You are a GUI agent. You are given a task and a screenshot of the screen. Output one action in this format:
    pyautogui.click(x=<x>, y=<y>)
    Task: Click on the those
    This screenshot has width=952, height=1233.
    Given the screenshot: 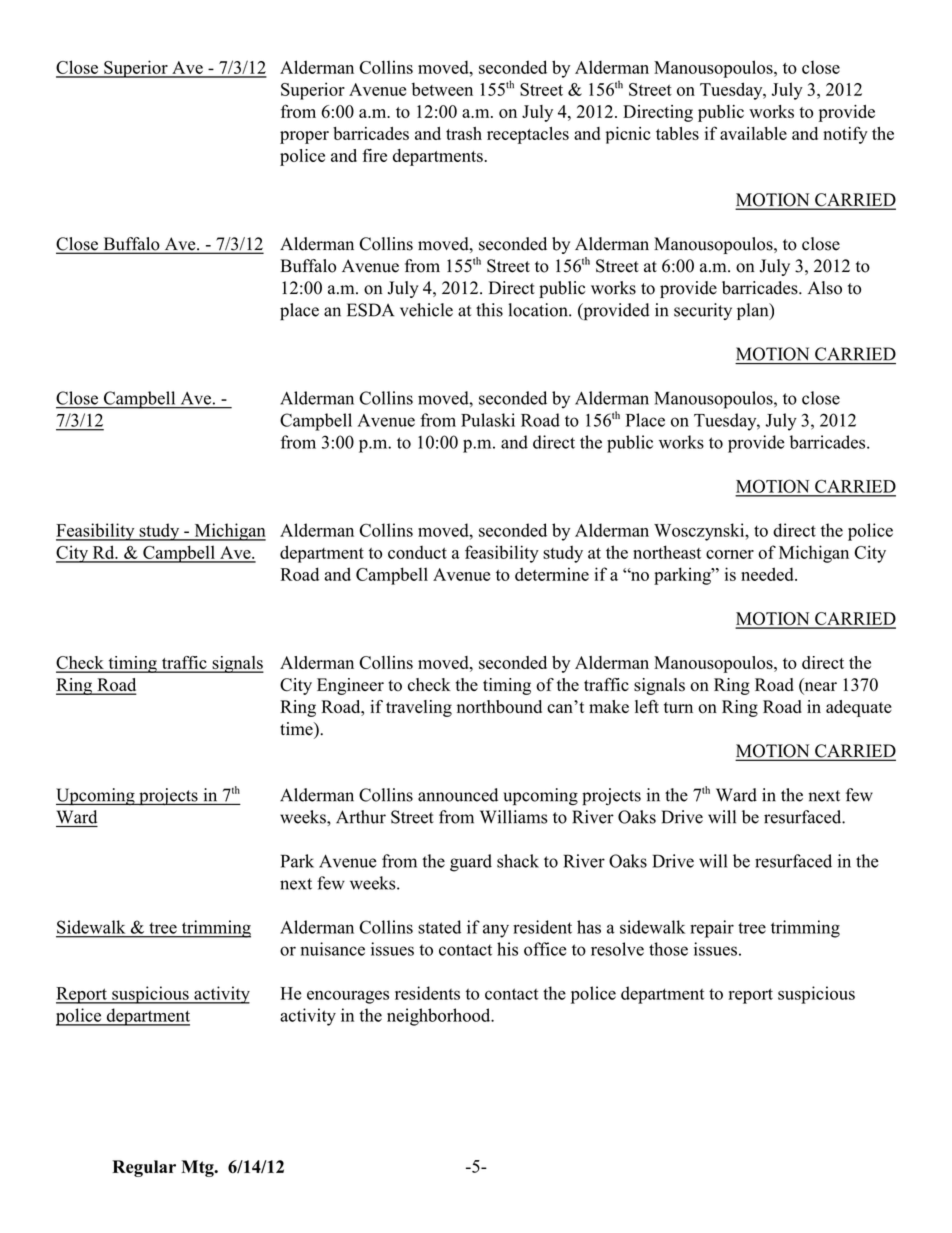 What is the action you would take?
    pyautogui.click(x=668, y=949)
